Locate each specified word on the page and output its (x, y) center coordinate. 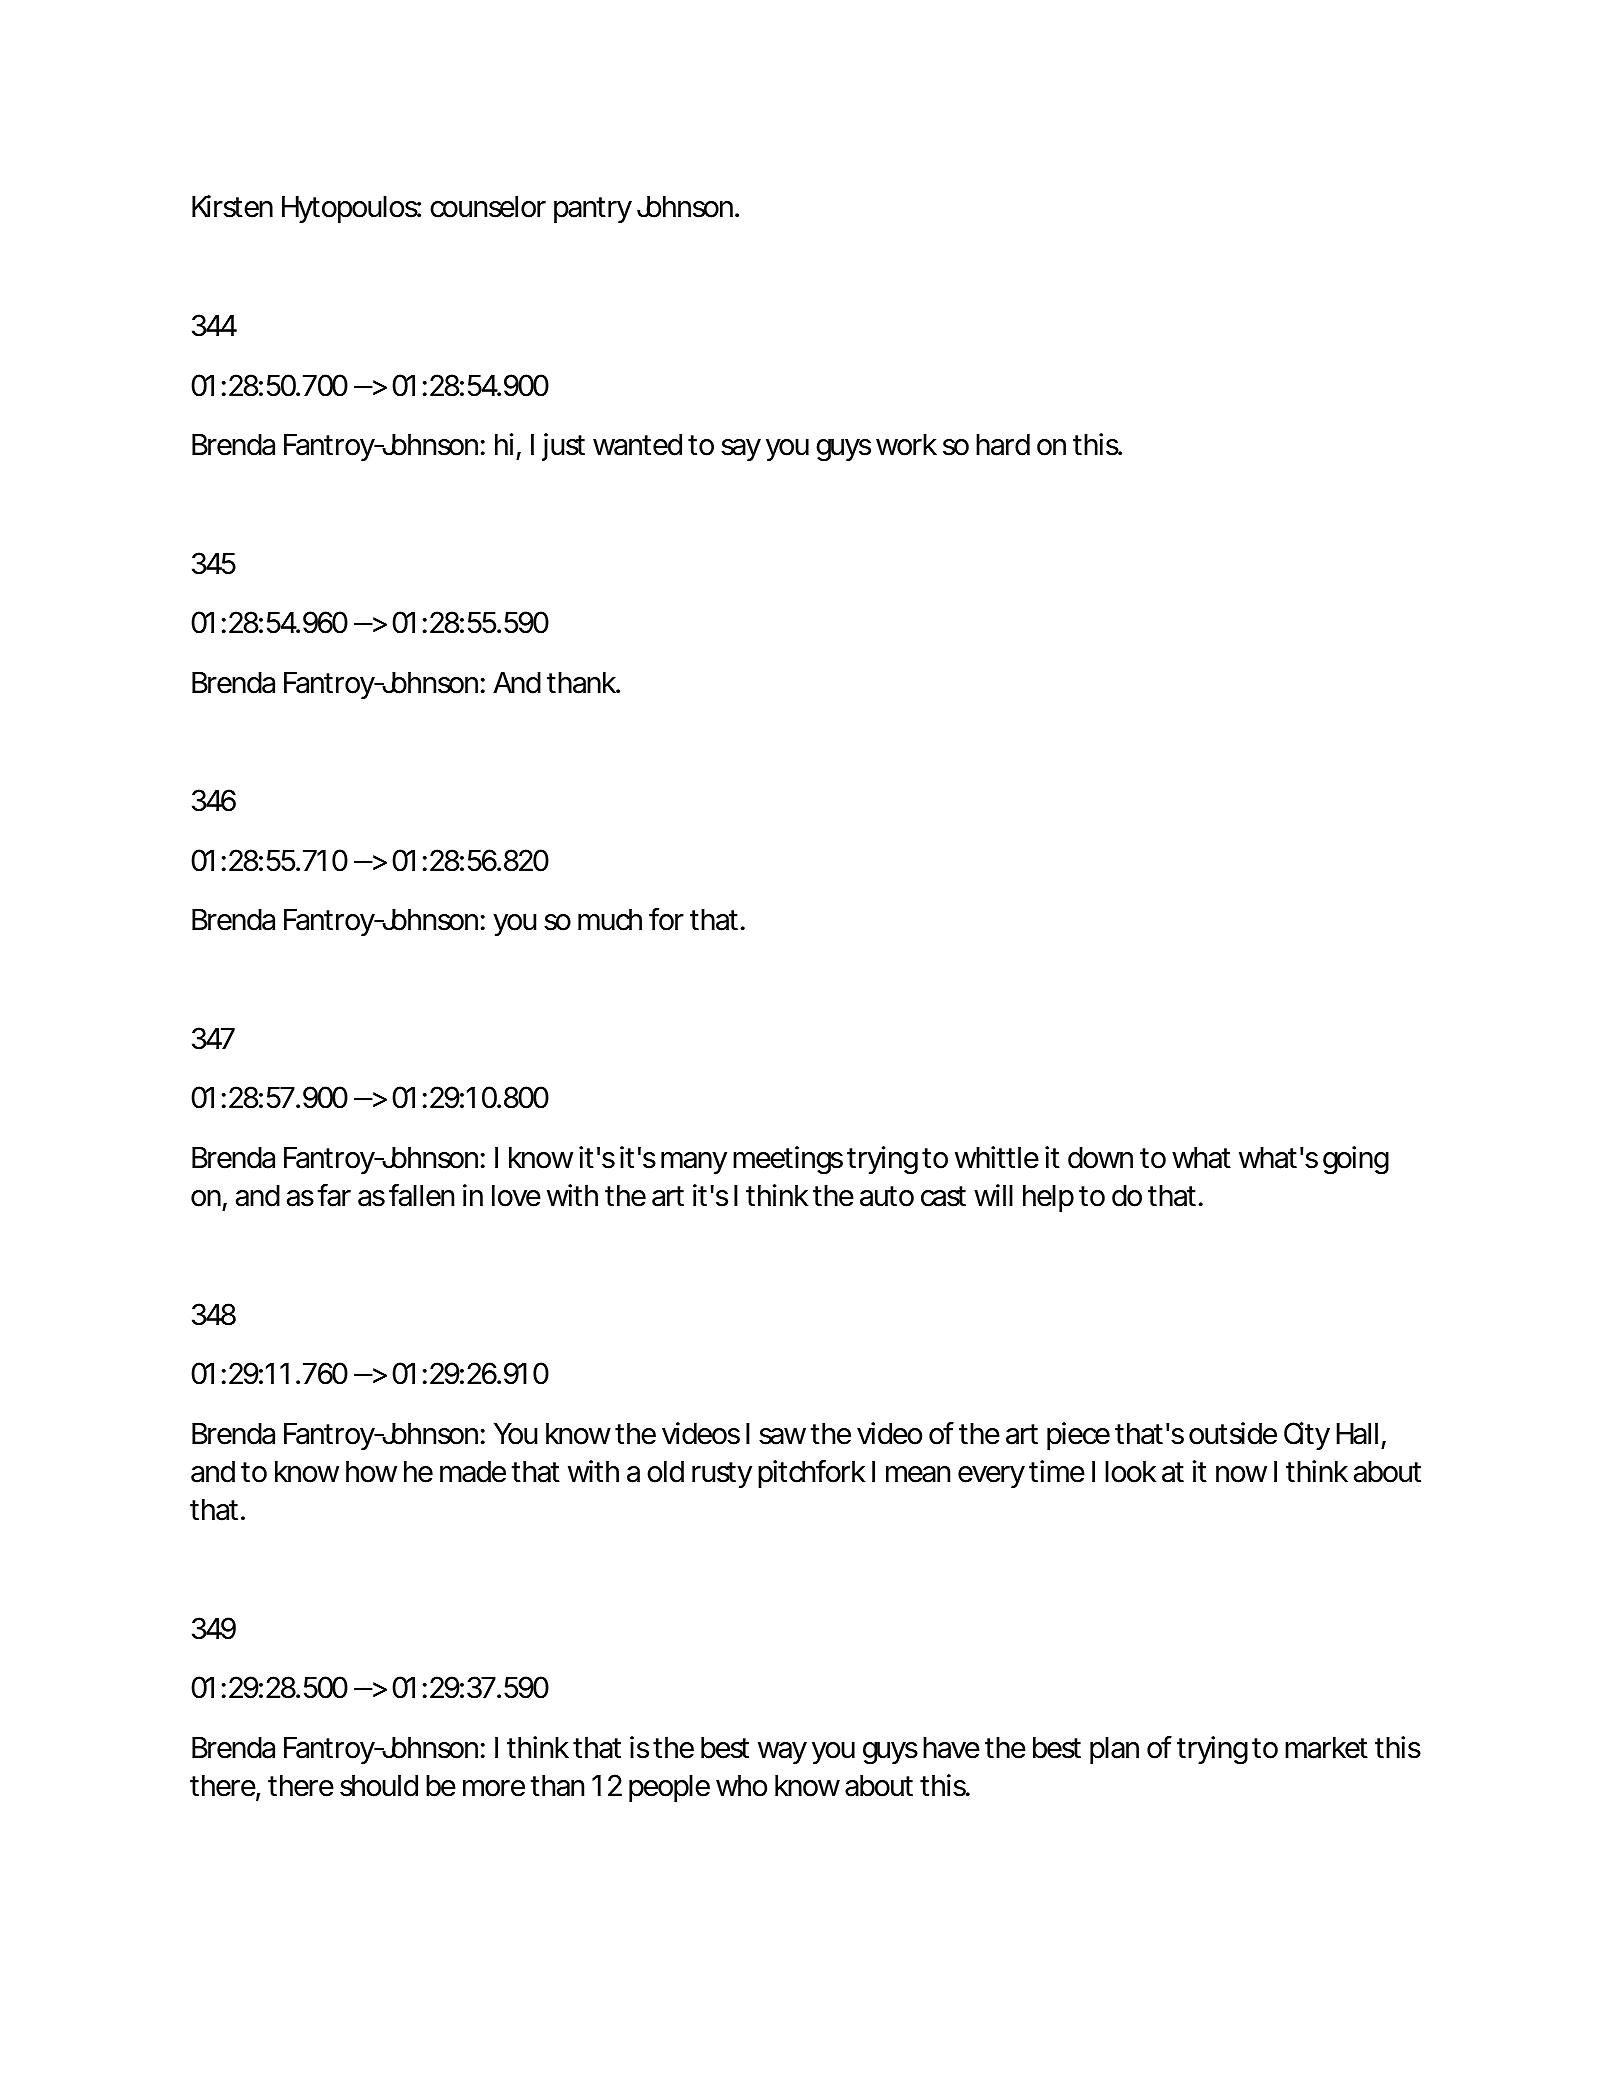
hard (1003, 445)
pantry (593, 210)
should (379, 1786)
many (694, 1163)
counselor (488, 207)
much (610, 920)
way (782, 1753)
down (1100, 1158)
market (1326, 1748)
